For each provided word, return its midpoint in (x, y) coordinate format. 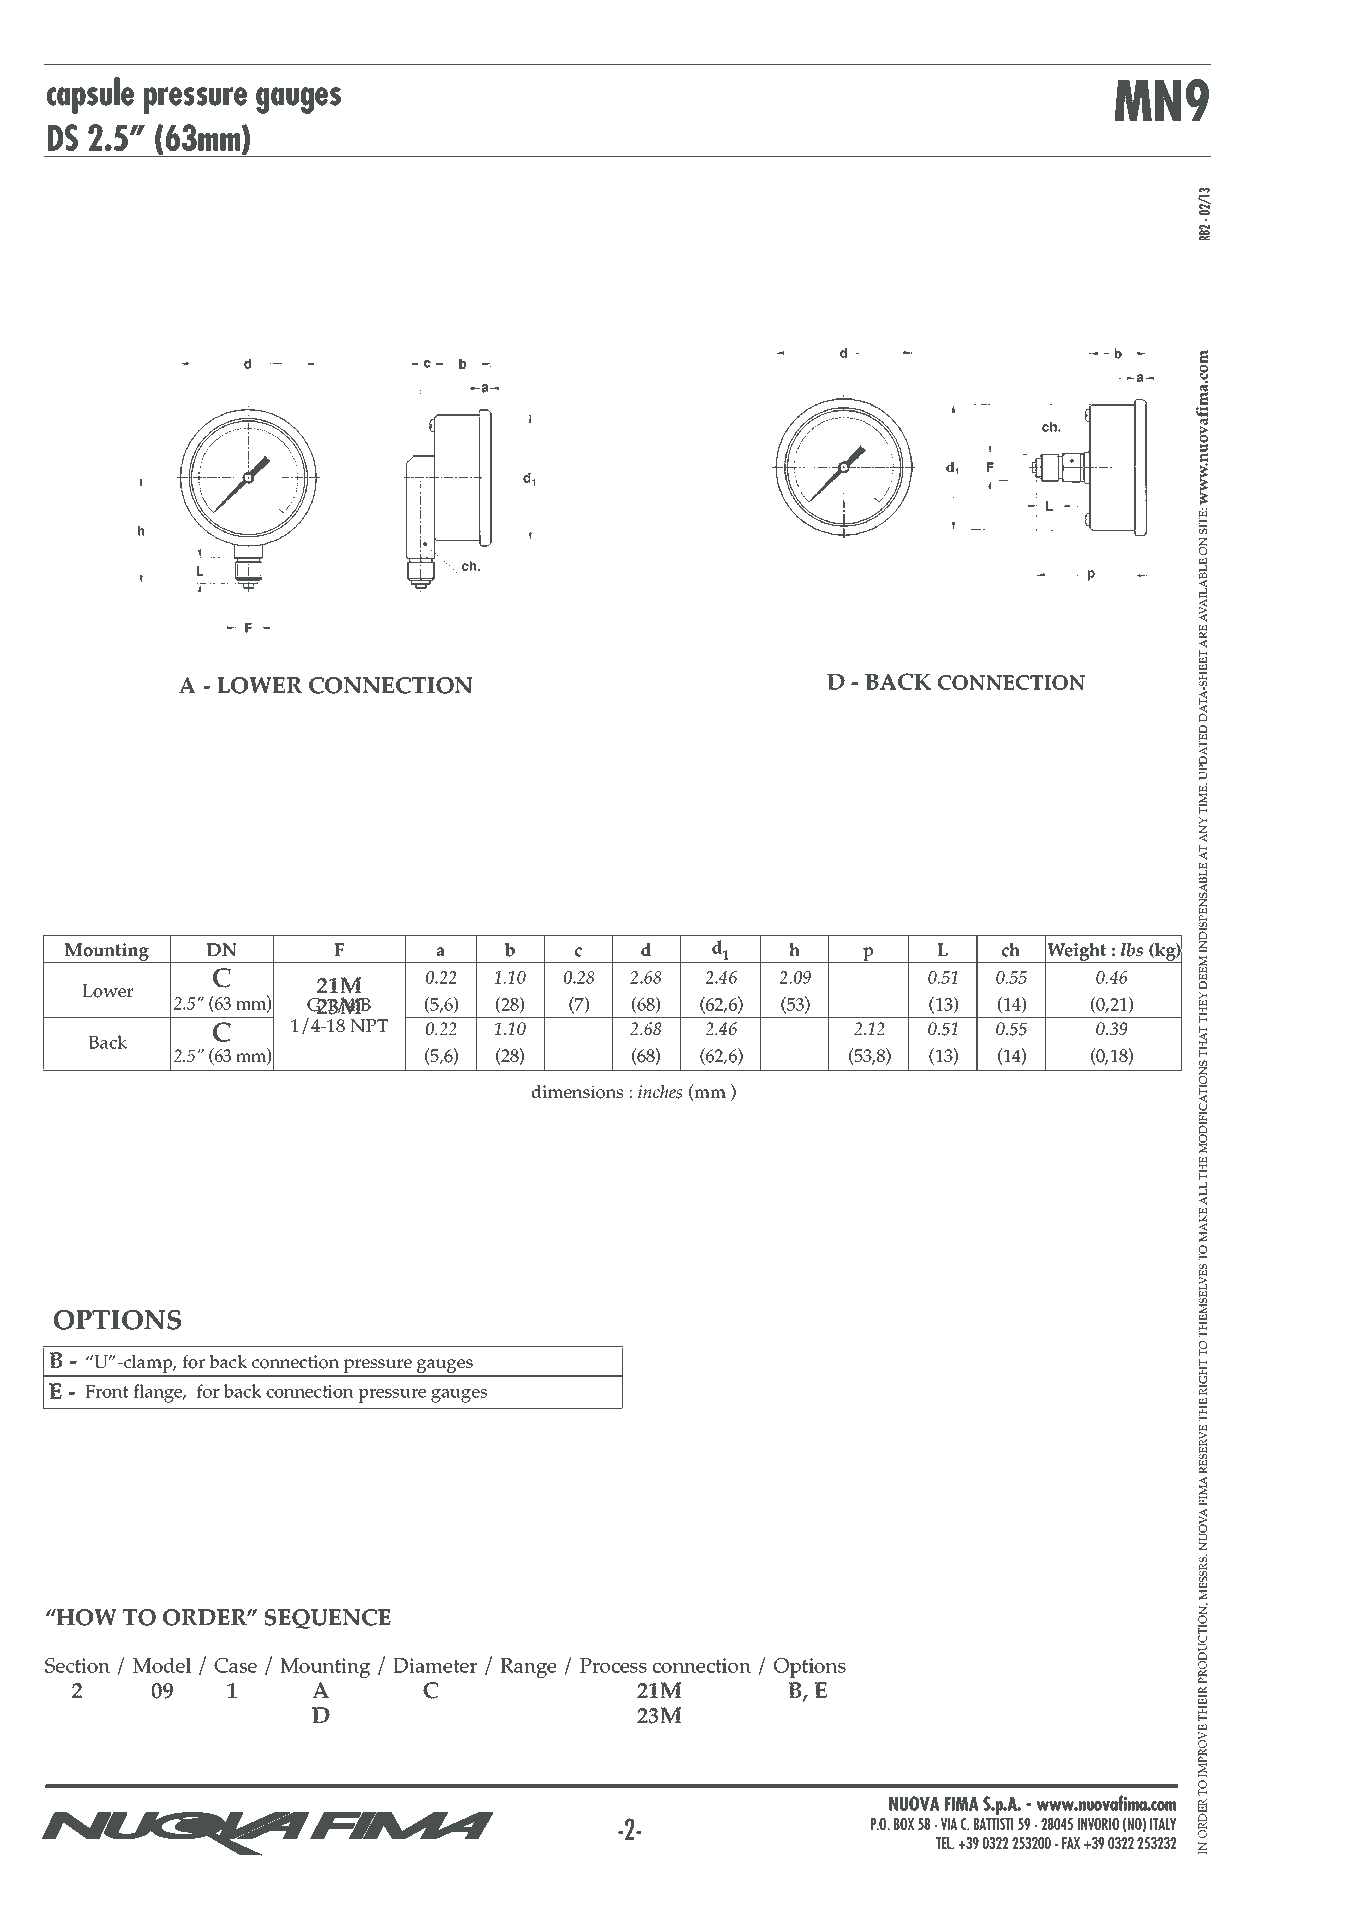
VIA (949, 1824)
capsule (90, 95)
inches (660, 1092)
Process (613, 1665)
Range (528, 1668)
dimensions (577, 1092)
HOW (86, 1617)
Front (107, 1391)
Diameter (435, 1665)
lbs (1132, 950)
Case (235, 1665)
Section (77, 1665)
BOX (904, 1824)
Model (162, 1665)
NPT (369, 1026)
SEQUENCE (328, 1619)
